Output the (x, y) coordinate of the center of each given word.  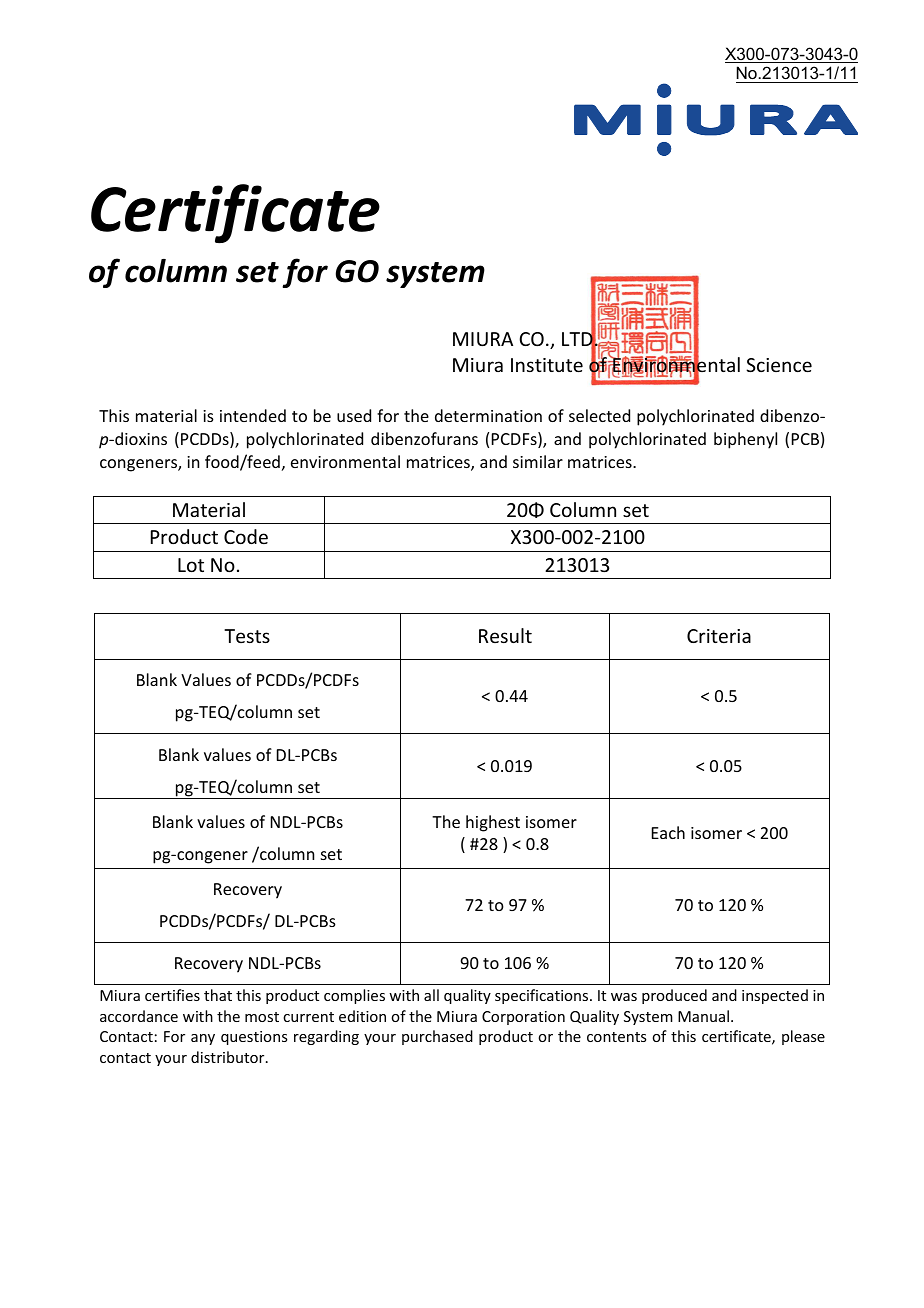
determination (488, 415)
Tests (247, 636)
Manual (703, 1016)
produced (674, 996)
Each (668, 832)
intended (253, 415)
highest (493, 823)
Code (246, 536)
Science (779, 365)
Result (505, 635)
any (203, 1039)
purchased (437, 1037)
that (218, 995)
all (431, 995)
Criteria (719, 636)
